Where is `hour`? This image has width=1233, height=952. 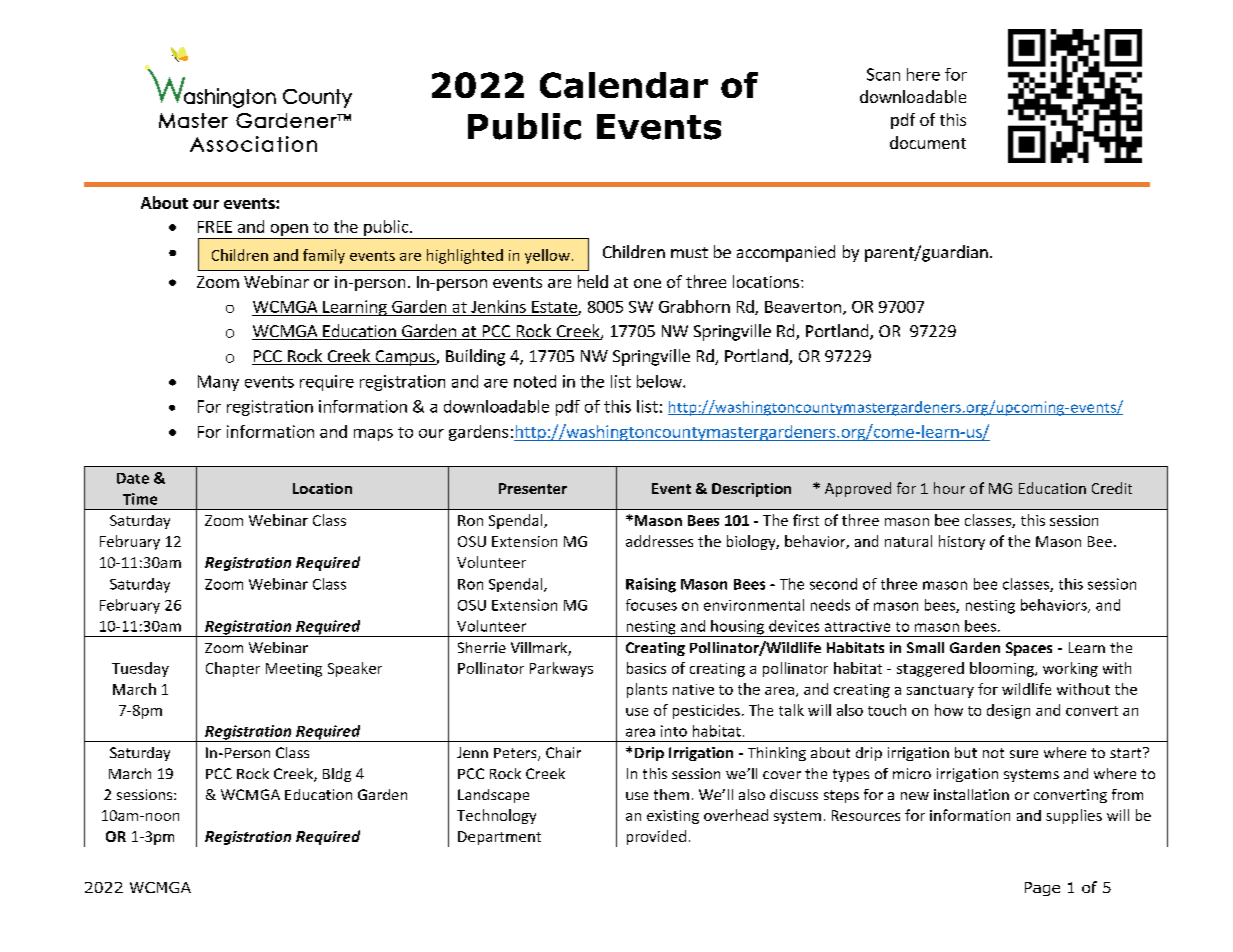
hour is located at coordinates (949, 488).
